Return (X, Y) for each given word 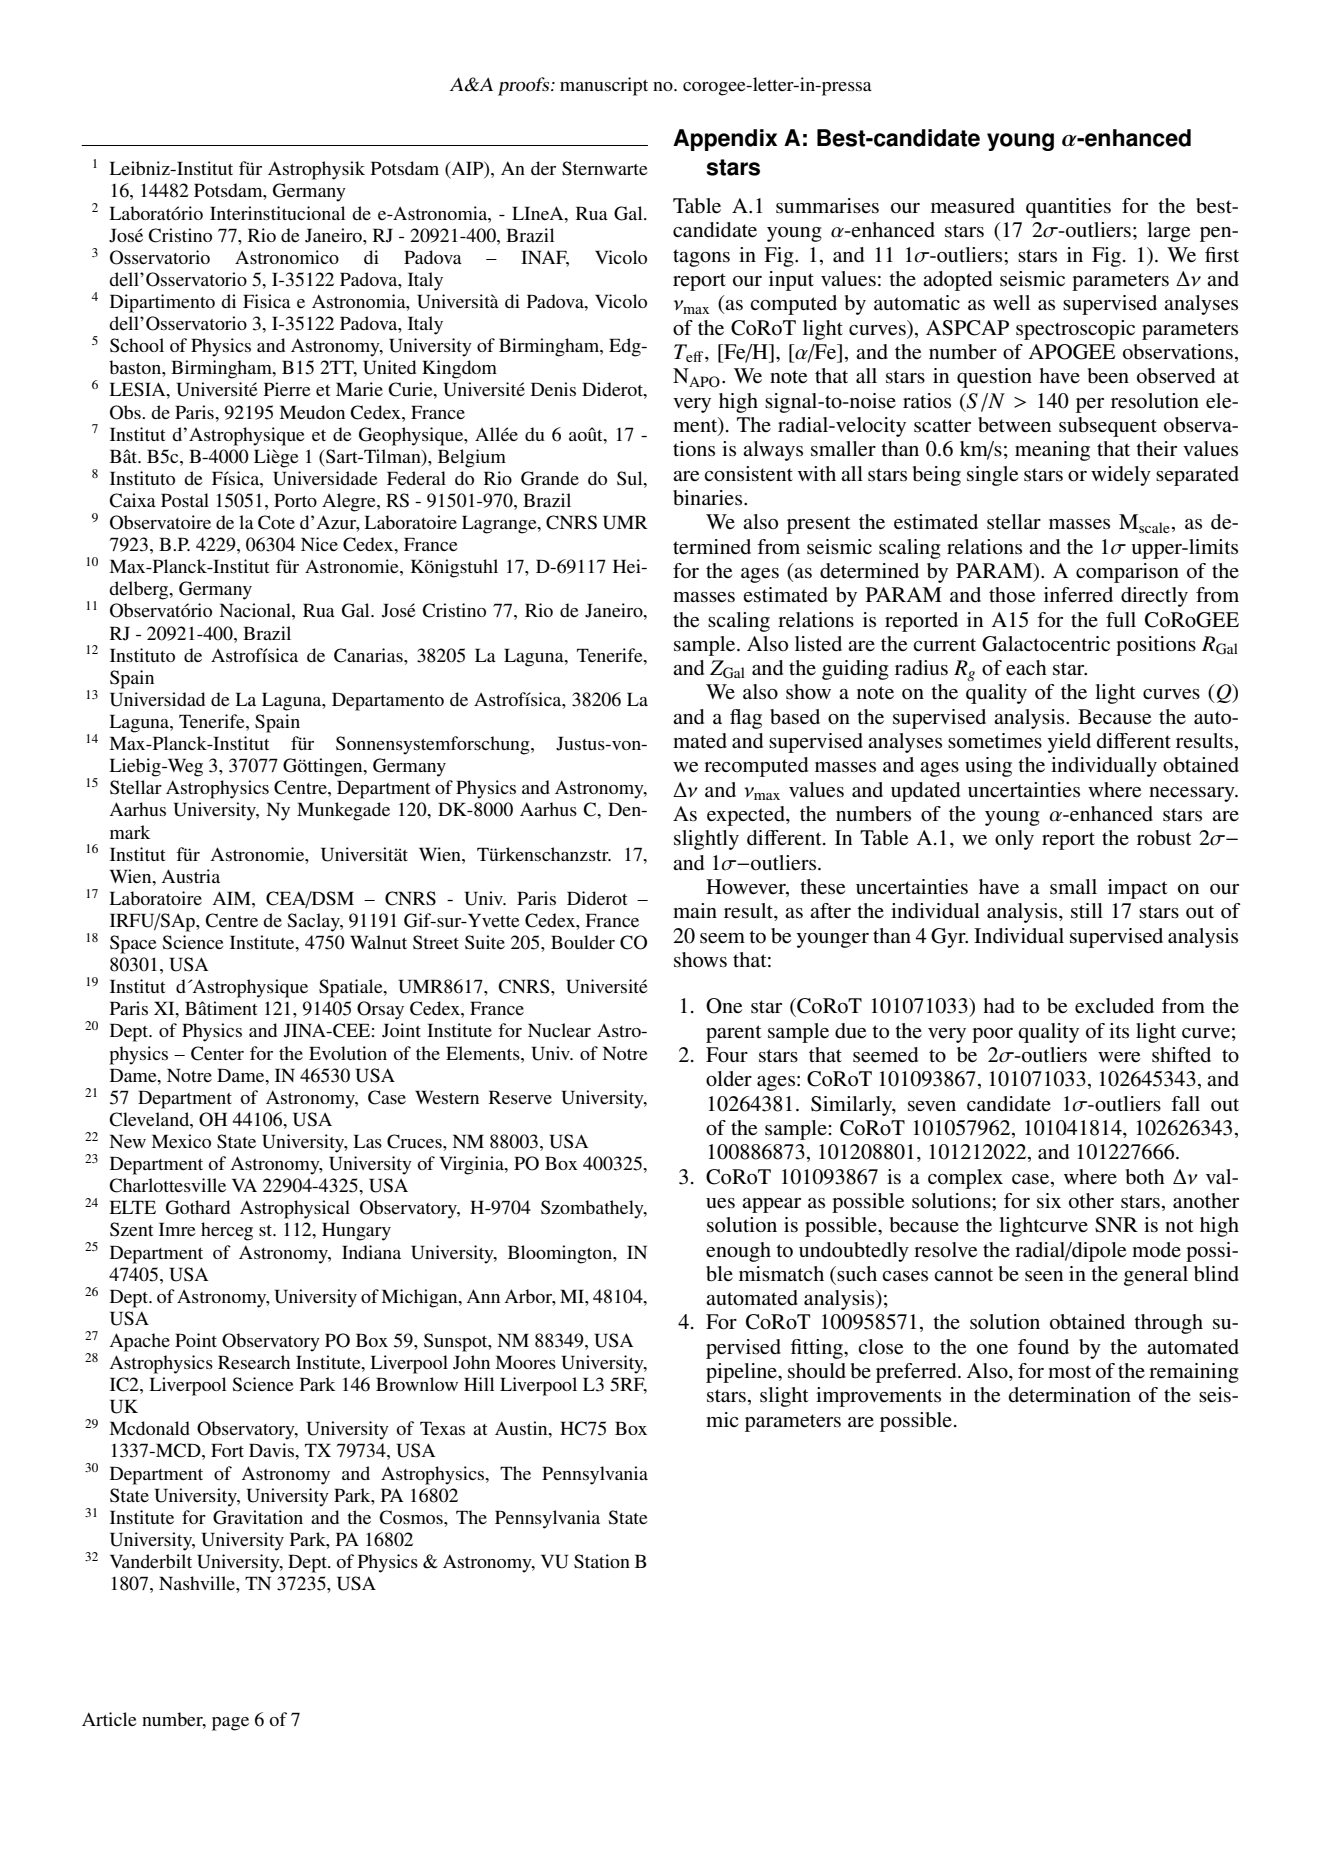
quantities (1068, 208)
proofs (525, 86)
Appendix (725, 140)
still (1087, 911)
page (230, 1724)
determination (1070, 1395)
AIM (233, 898)
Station (602, 1561)
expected (747, 816)
